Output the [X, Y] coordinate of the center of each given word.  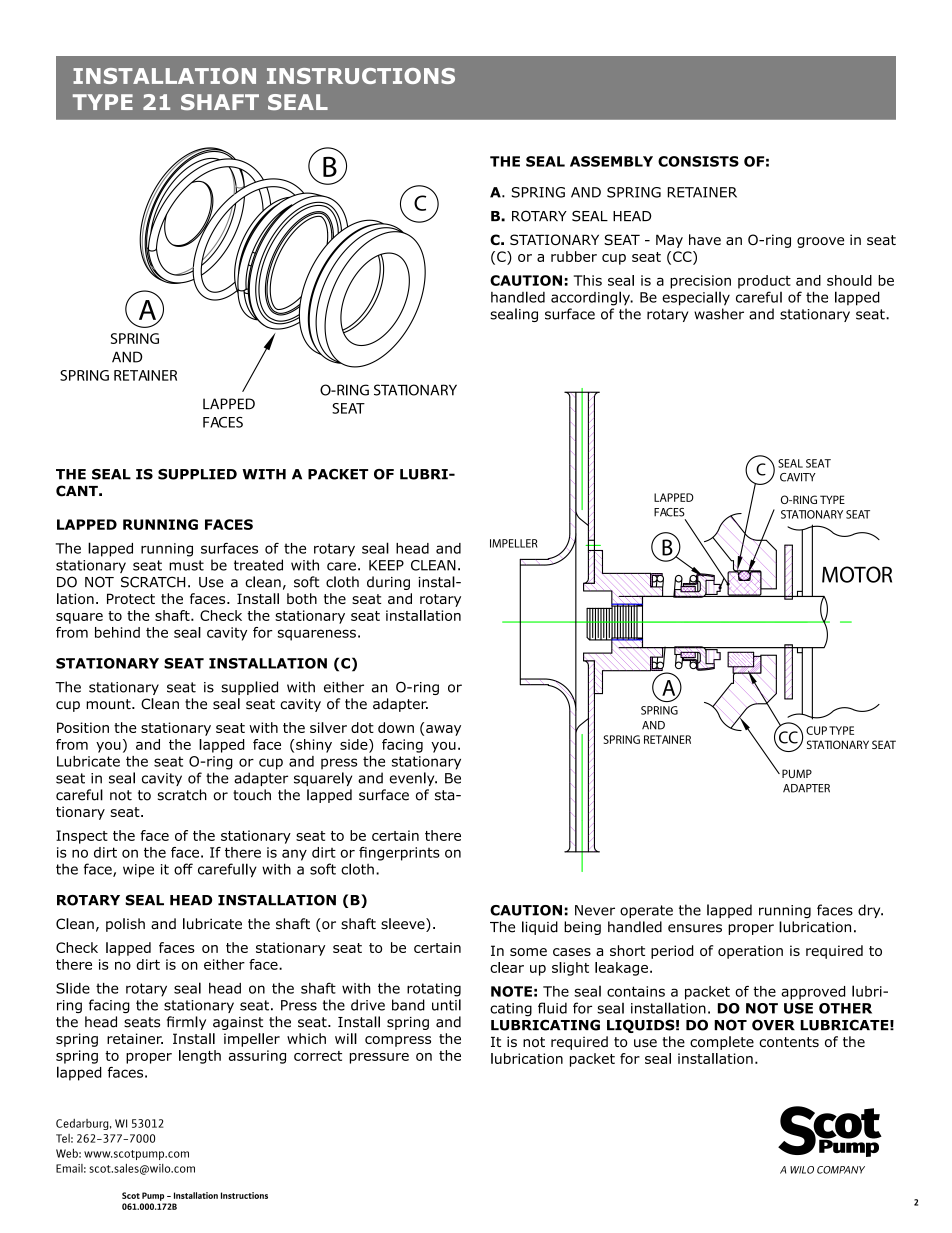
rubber [574, 256]
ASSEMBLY [611, 161]
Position [83, 727]
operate [646, 911]
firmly [186, 1023]
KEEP [386, 565]
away [443, 730]
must [186, 565]
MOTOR [857, 574]
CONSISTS [698, 161]
